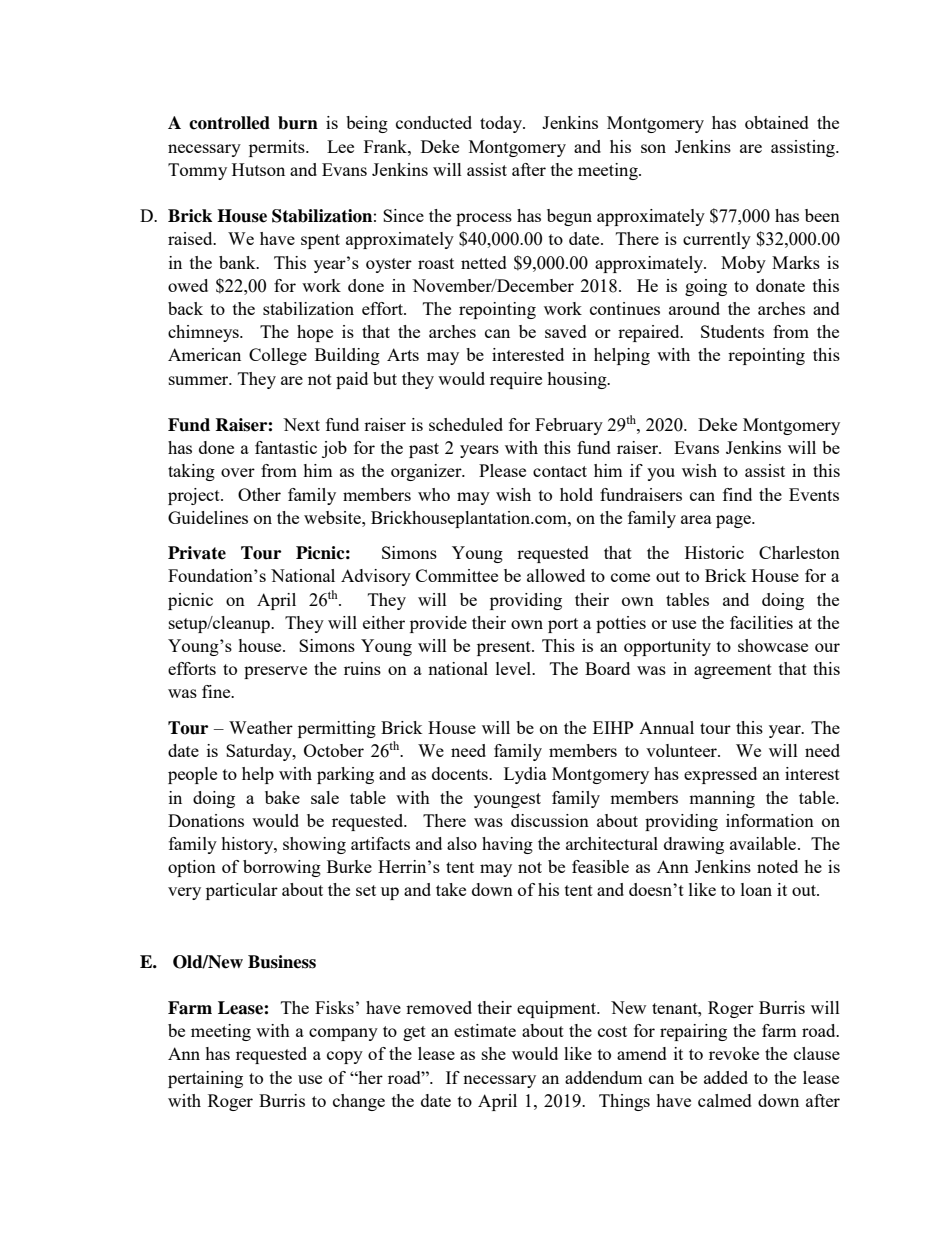 The image size is (952, 1233). I want to click on today, so click(502, 124).
